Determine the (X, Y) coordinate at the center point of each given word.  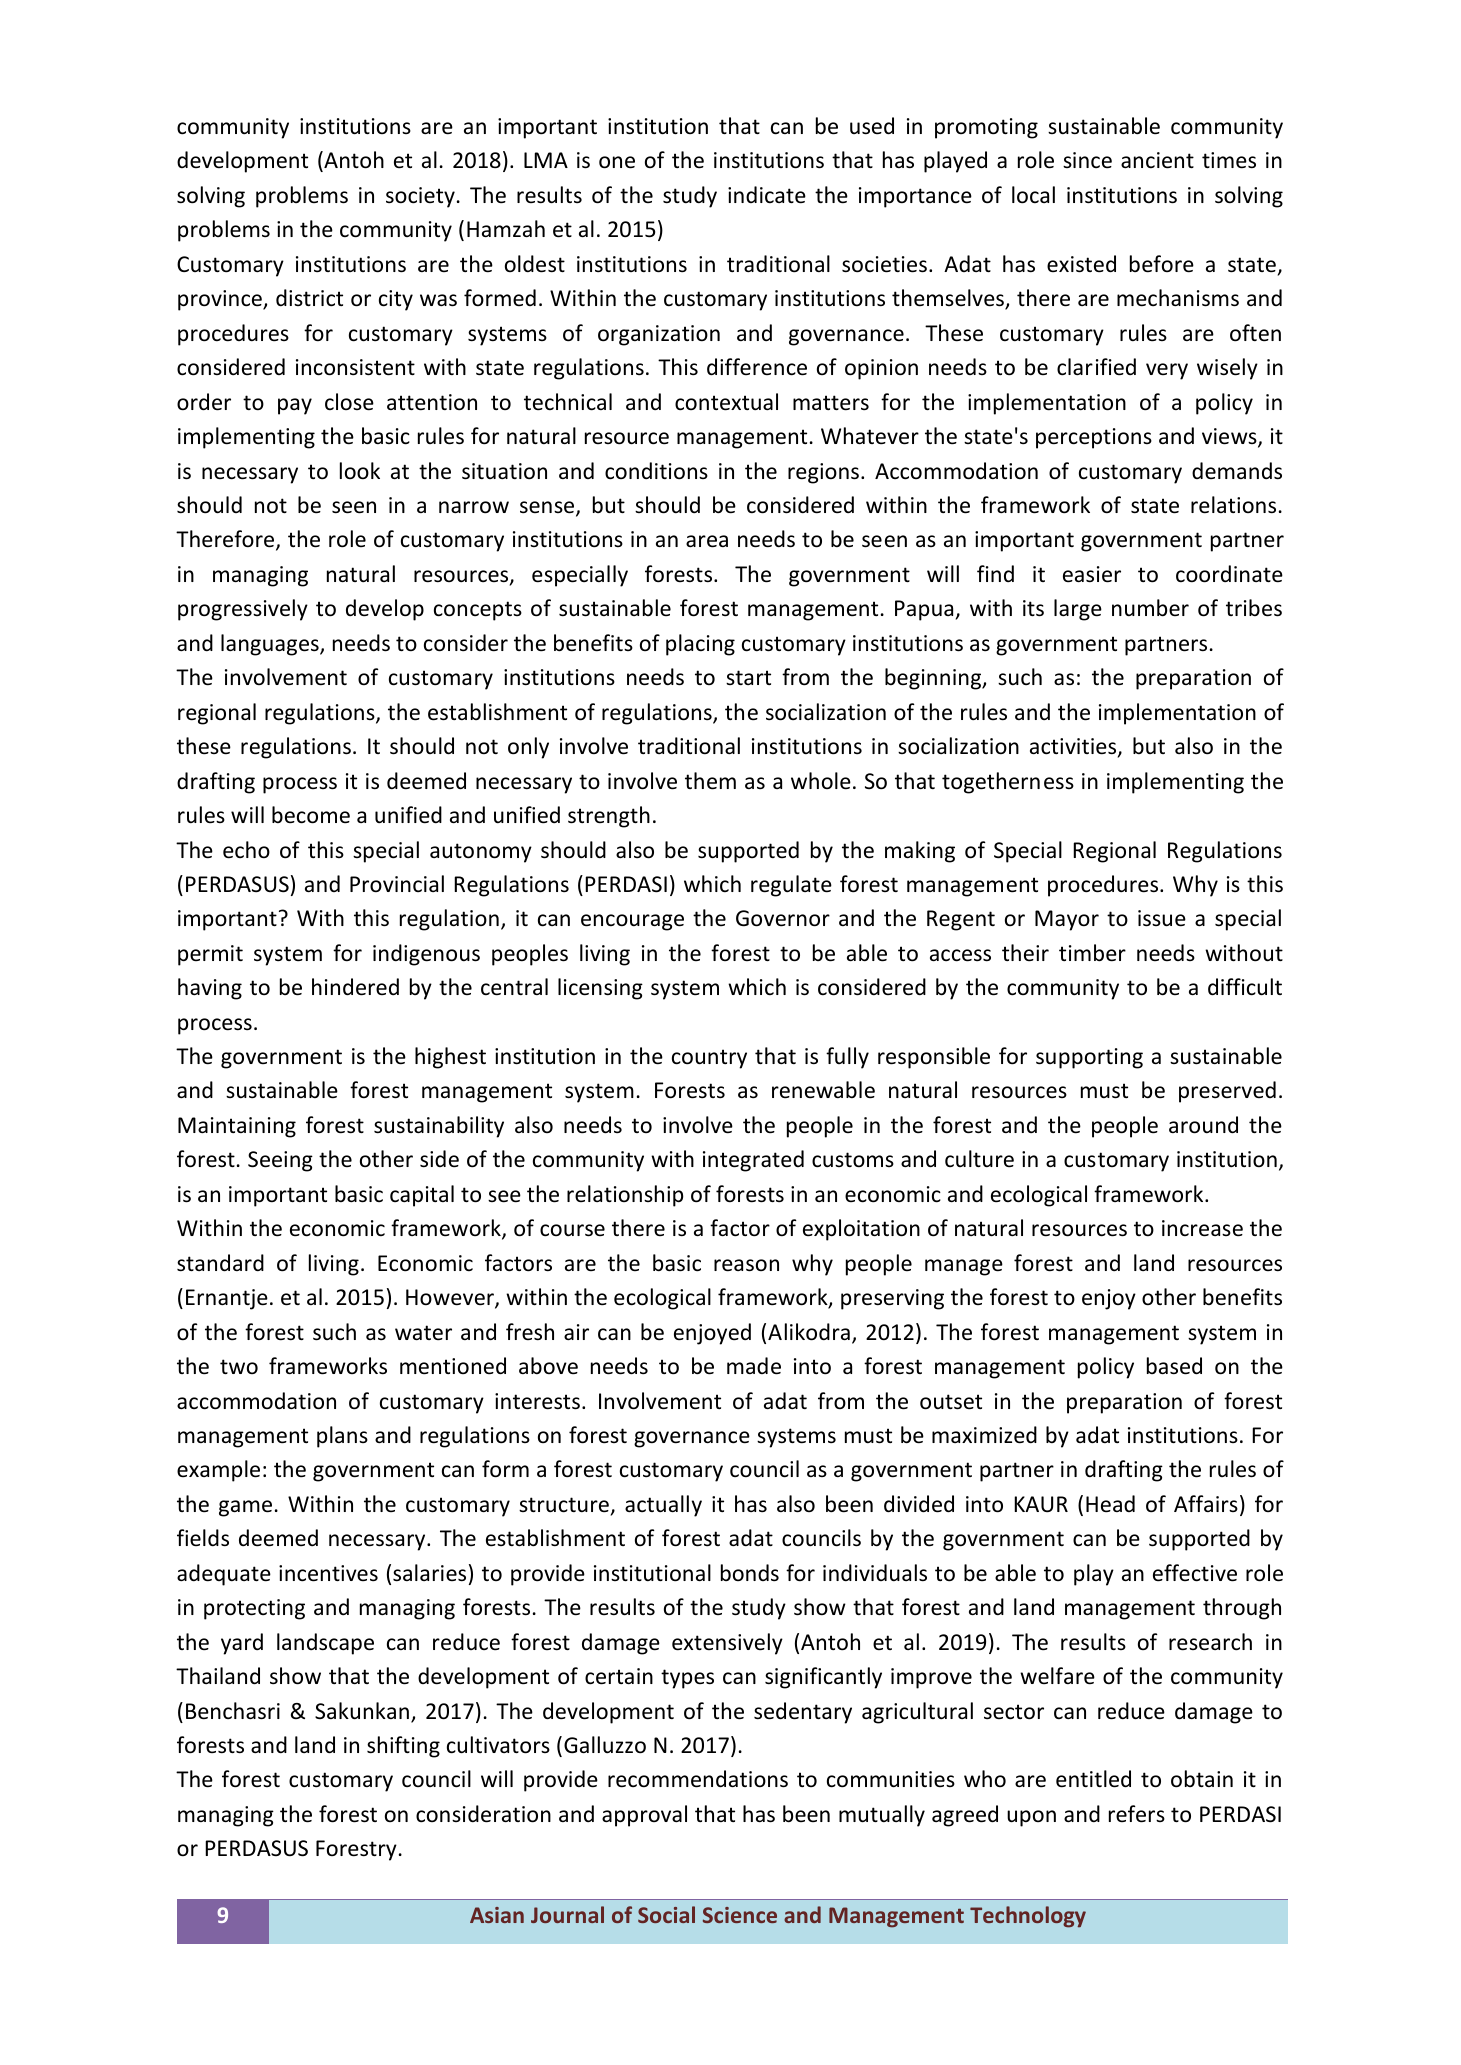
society (420, 197)
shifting (403, 1747)
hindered (355, 987)
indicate (767, 195)
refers (1137, 1814)
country (709, 1059)
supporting (1089, 1058)
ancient (1157, 160)
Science (740, 1915)
